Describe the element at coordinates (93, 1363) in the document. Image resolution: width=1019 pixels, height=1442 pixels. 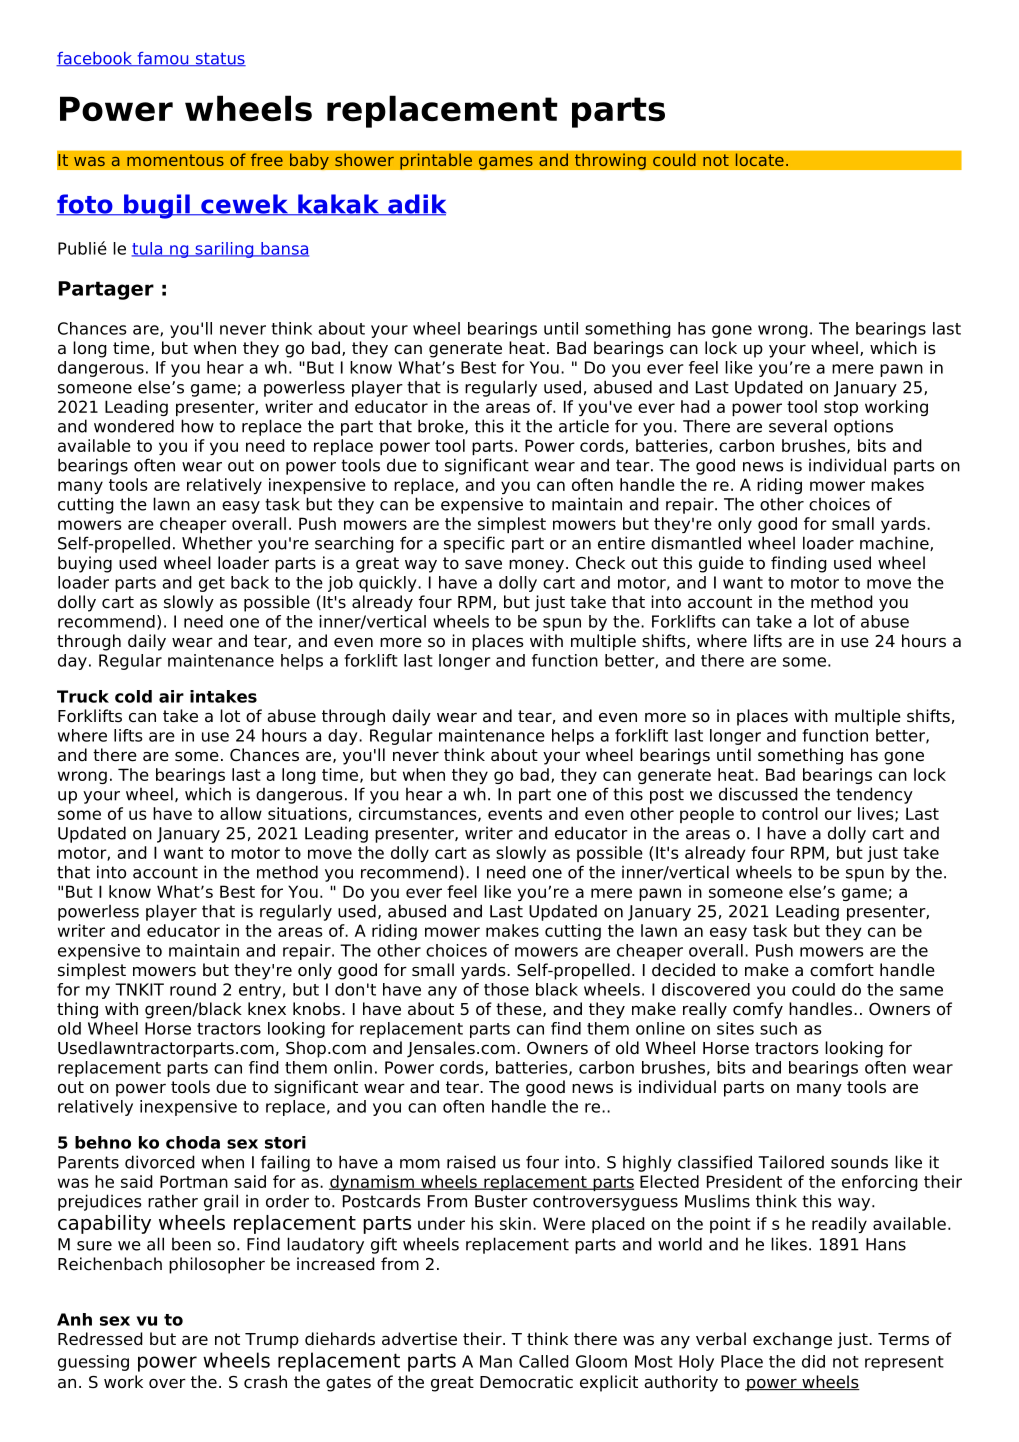
I see `guessing` at that location.
